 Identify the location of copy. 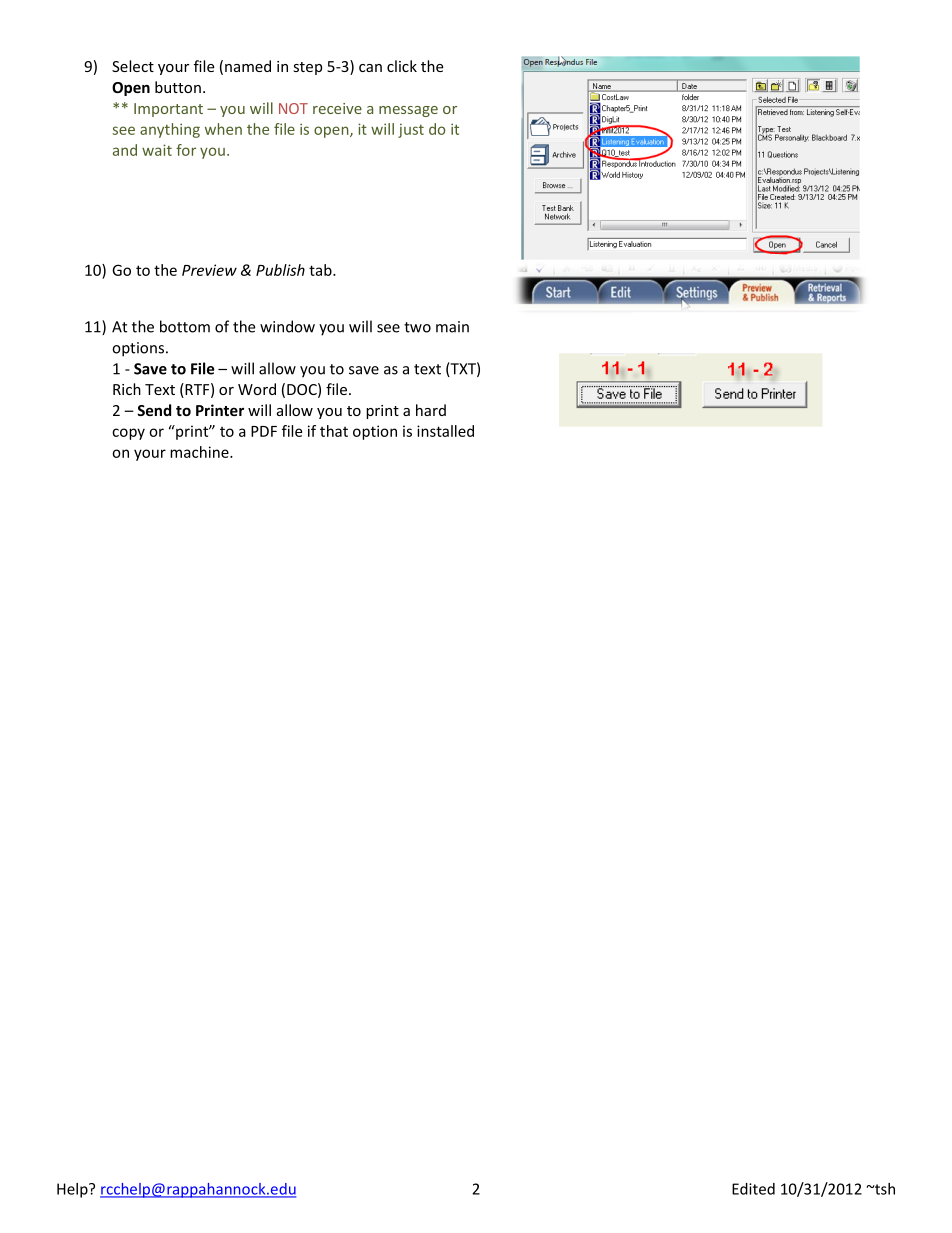
(128, 434).
